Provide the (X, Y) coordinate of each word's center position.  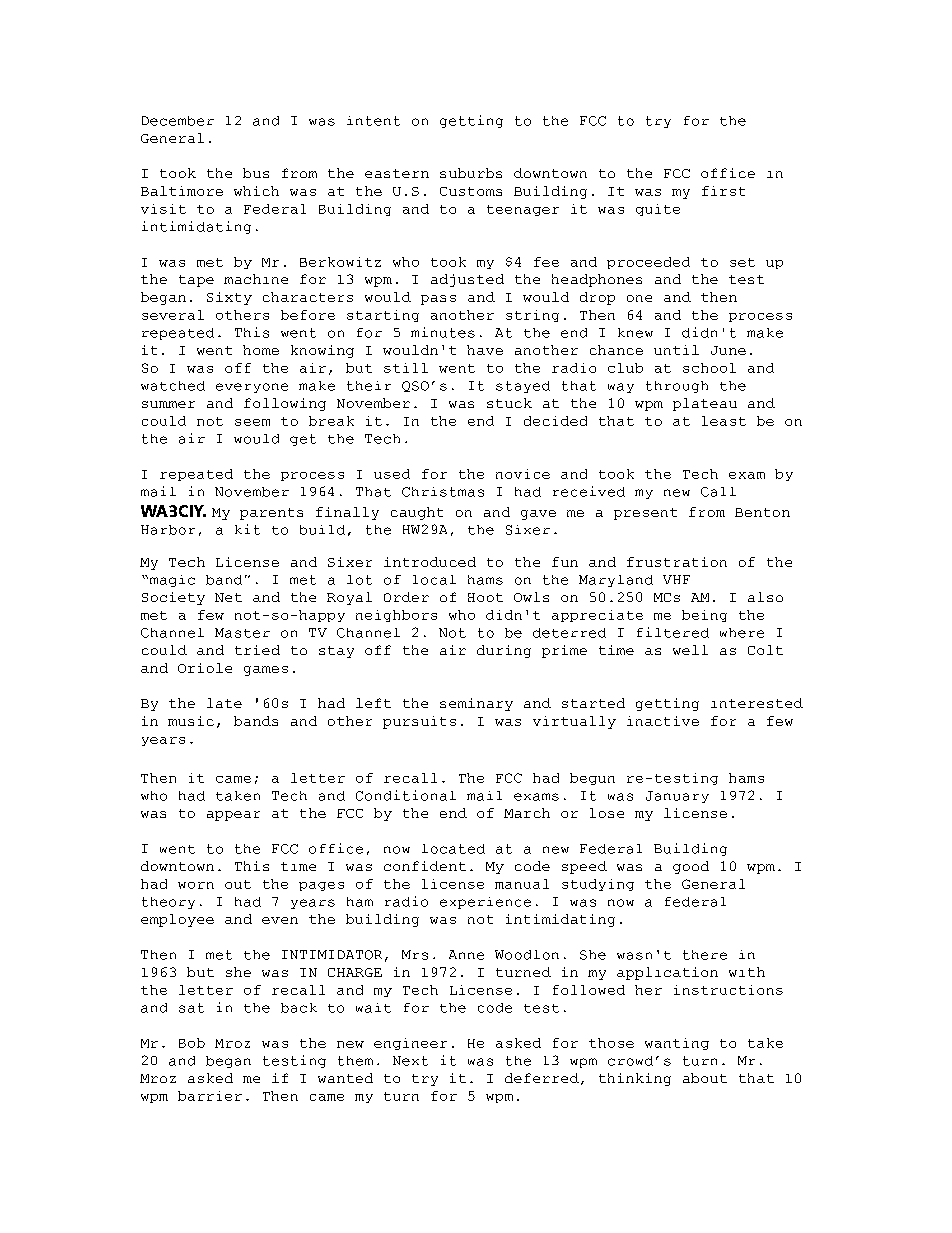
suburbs (471, 173)
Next (410, 1061)
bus (256, 173)
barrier (210, 1096)
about (705, 1078)
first (723, 191)
